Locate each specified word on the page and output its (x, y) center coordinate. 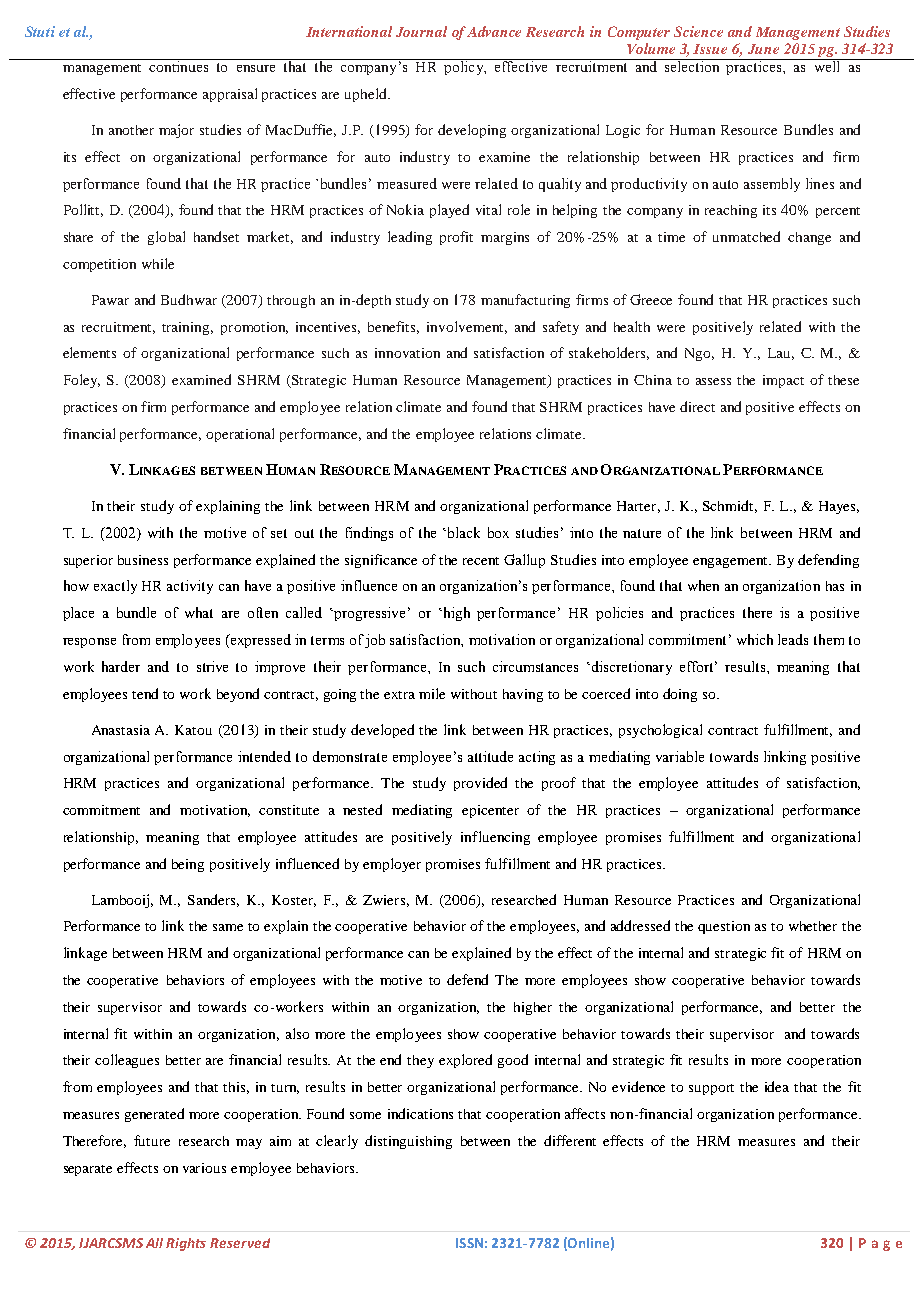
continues (179, 65)
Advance (494, 31)
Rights (186, 1244)
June (763, 49)
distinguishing (408, 1142)
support (711, 1089)
